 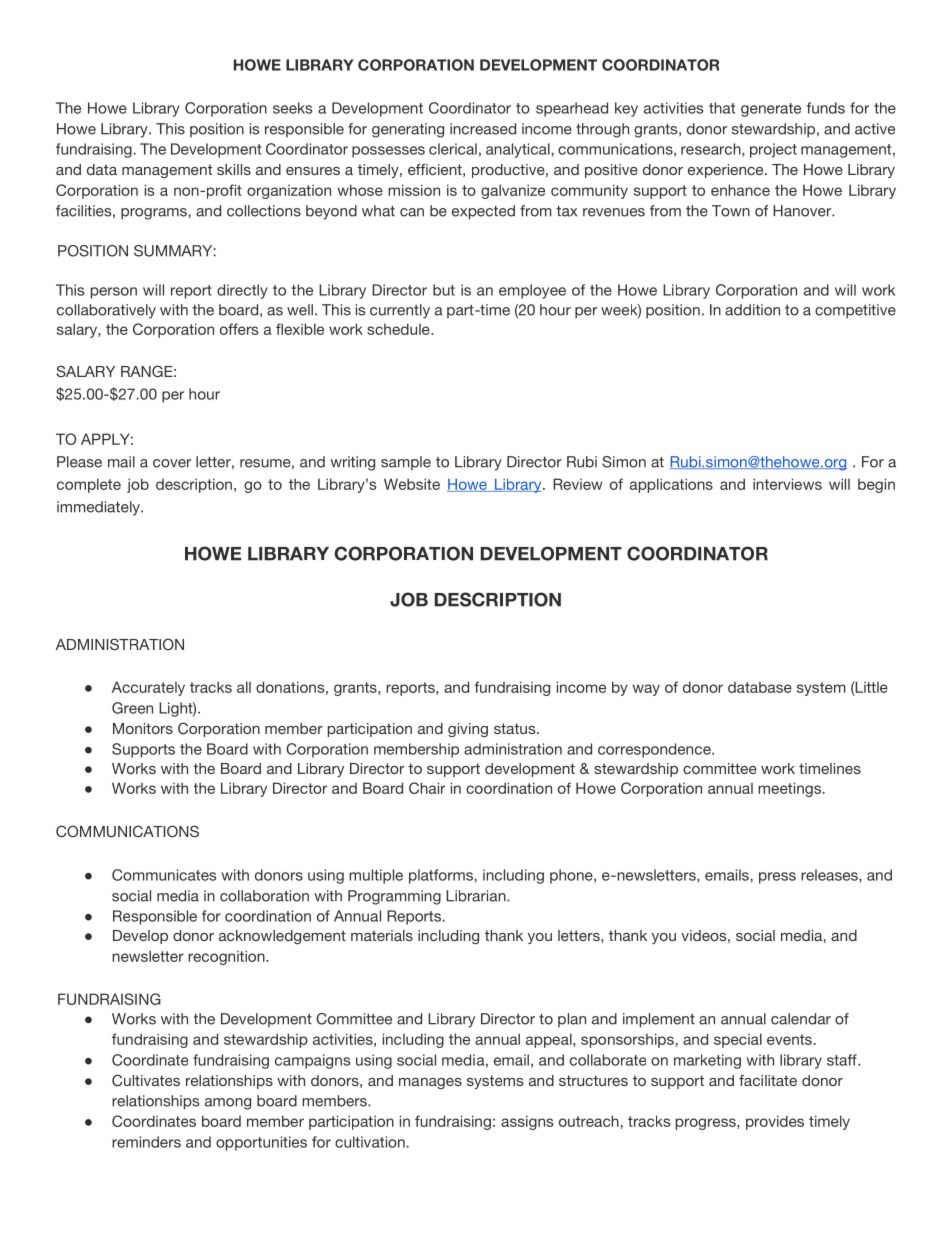 What do you see at coordinates (646, 690) in the screenshot?
I see `way` at bounding box center [646, 690].
